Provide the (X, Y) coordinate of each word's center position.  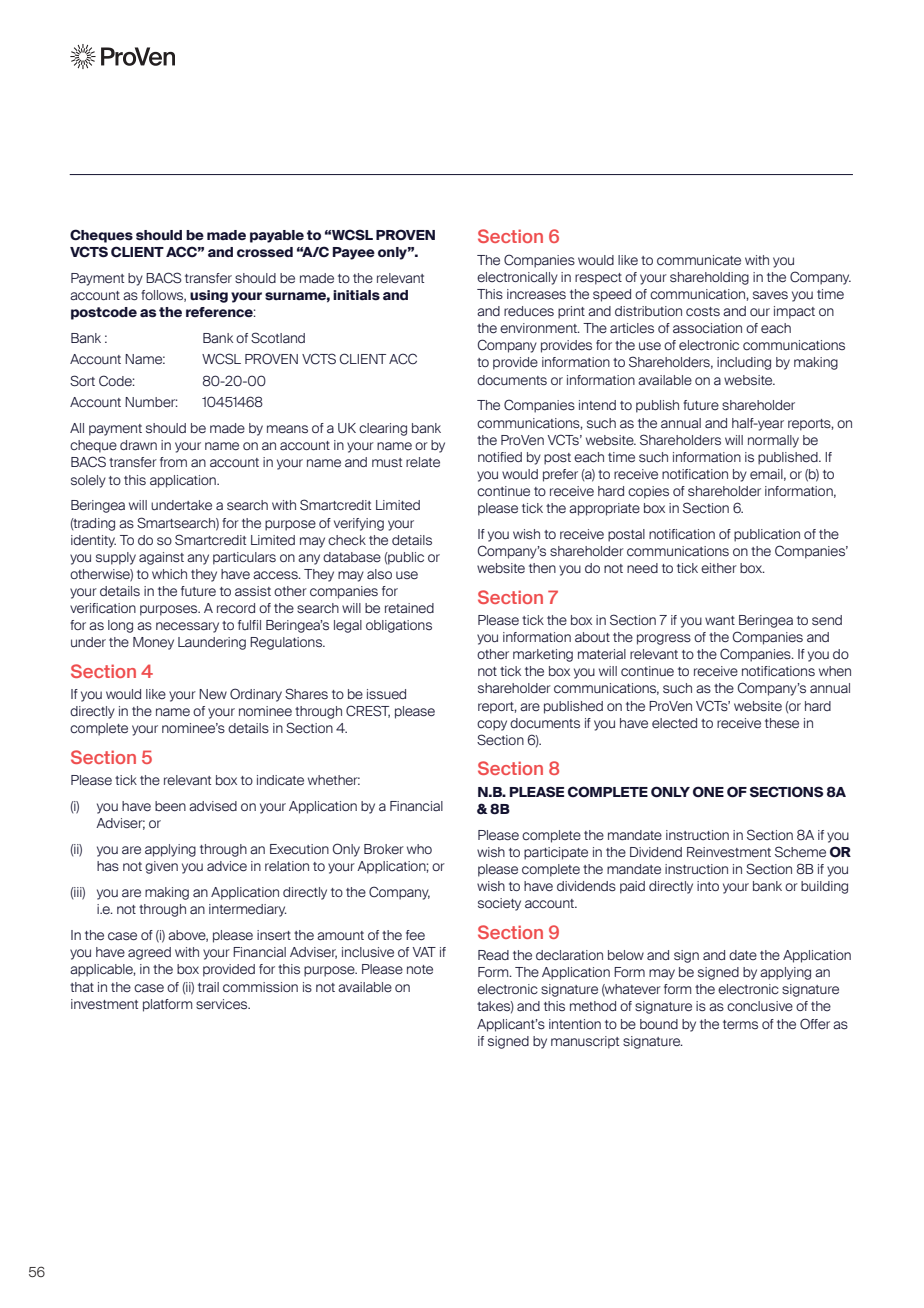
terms (740, 1024)
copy (492, 725)
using (209, 296)
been (170, 806)
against (161, 558)
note (420, 970)
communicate (699, 260)
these (782, 723)
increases (536, 294)
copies (648, 492)
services (223, 1004)
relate (423, 462)
